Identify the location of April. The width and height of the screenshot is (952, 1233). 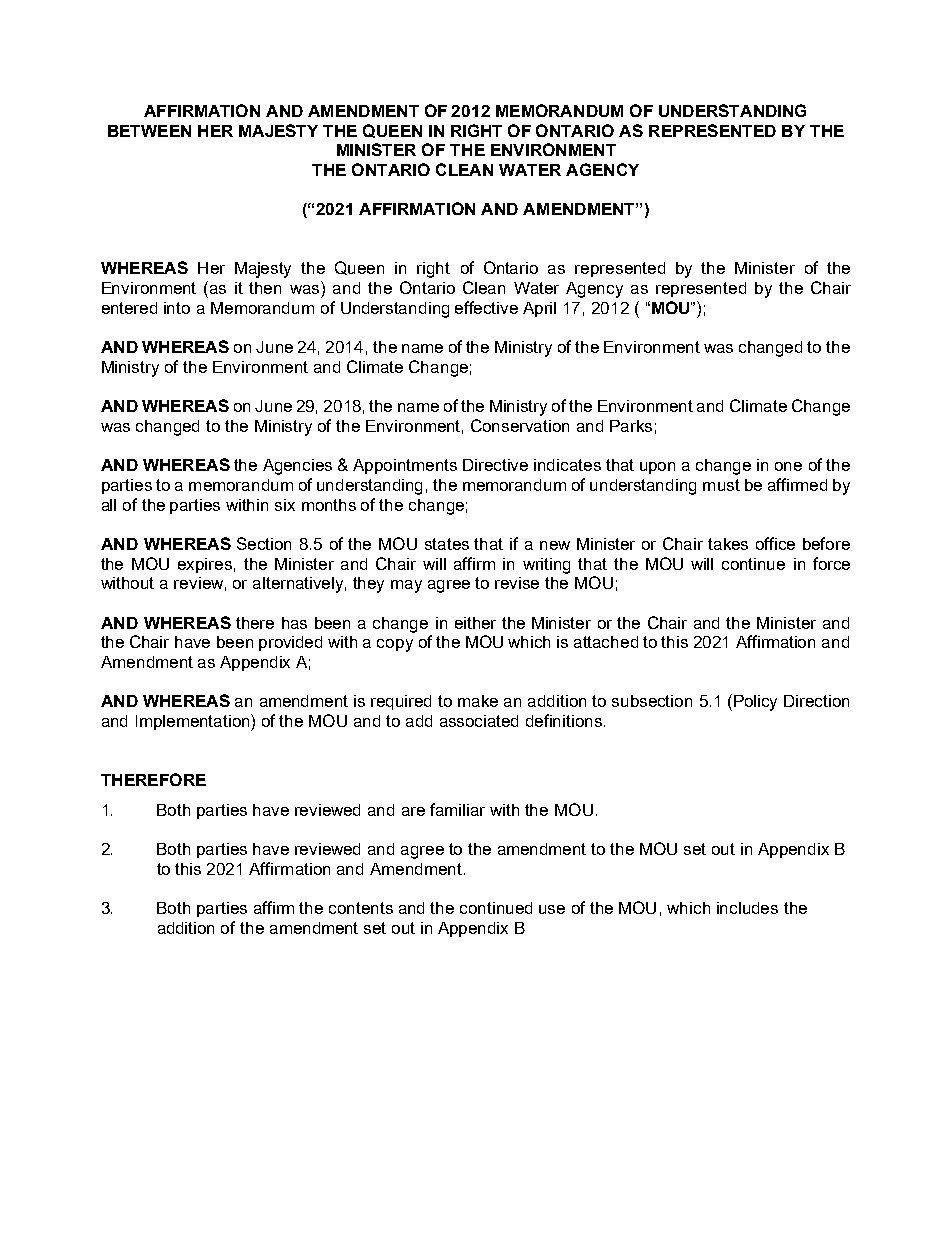
(539, 309).
